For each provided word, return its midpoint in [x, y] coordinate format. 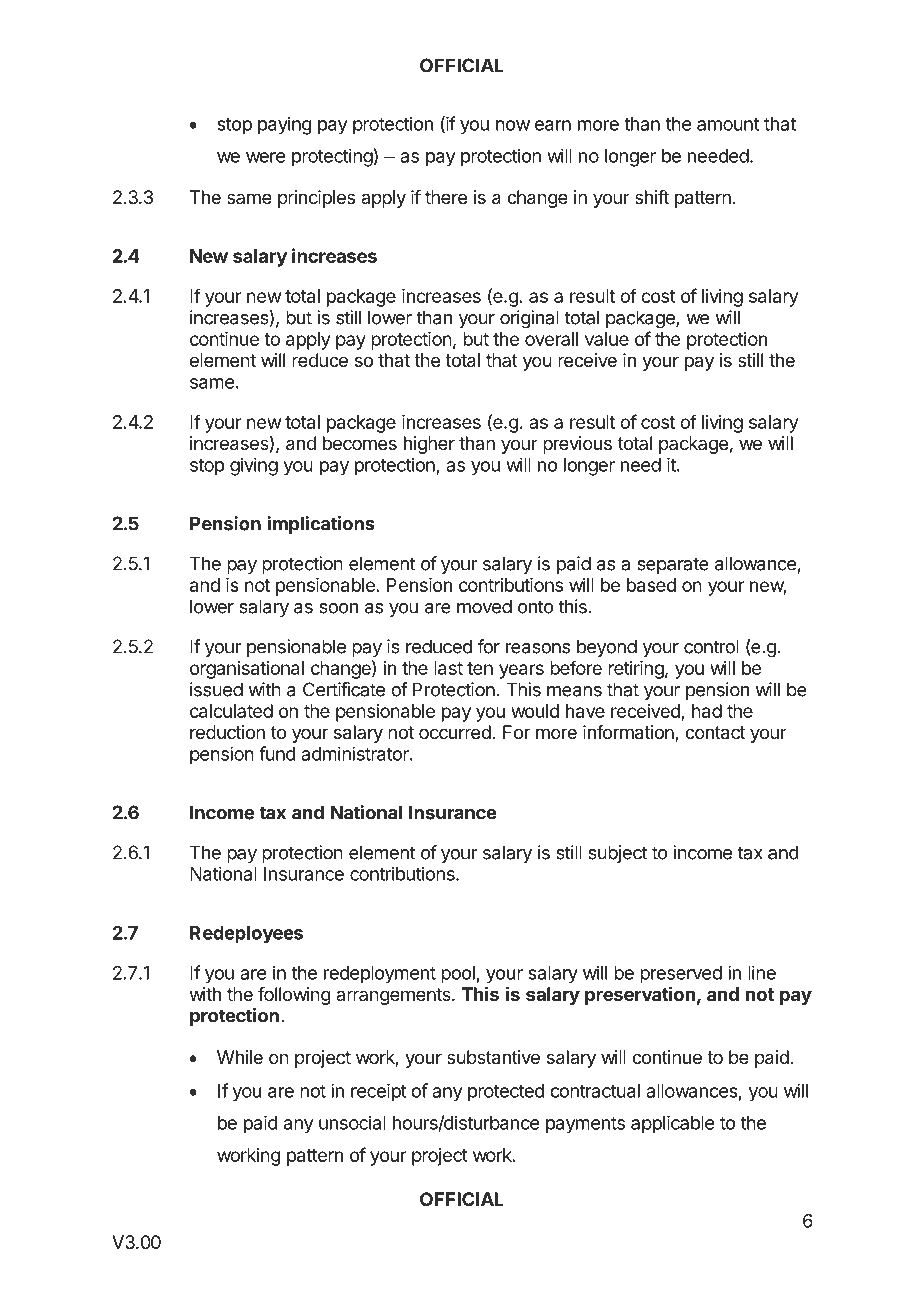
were [265, 157]
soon [338, 608]
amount [728, 124]
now [513, 125]
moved [484, 606]
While [240, 1057]
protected [506, 1093]
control [711, 646]
